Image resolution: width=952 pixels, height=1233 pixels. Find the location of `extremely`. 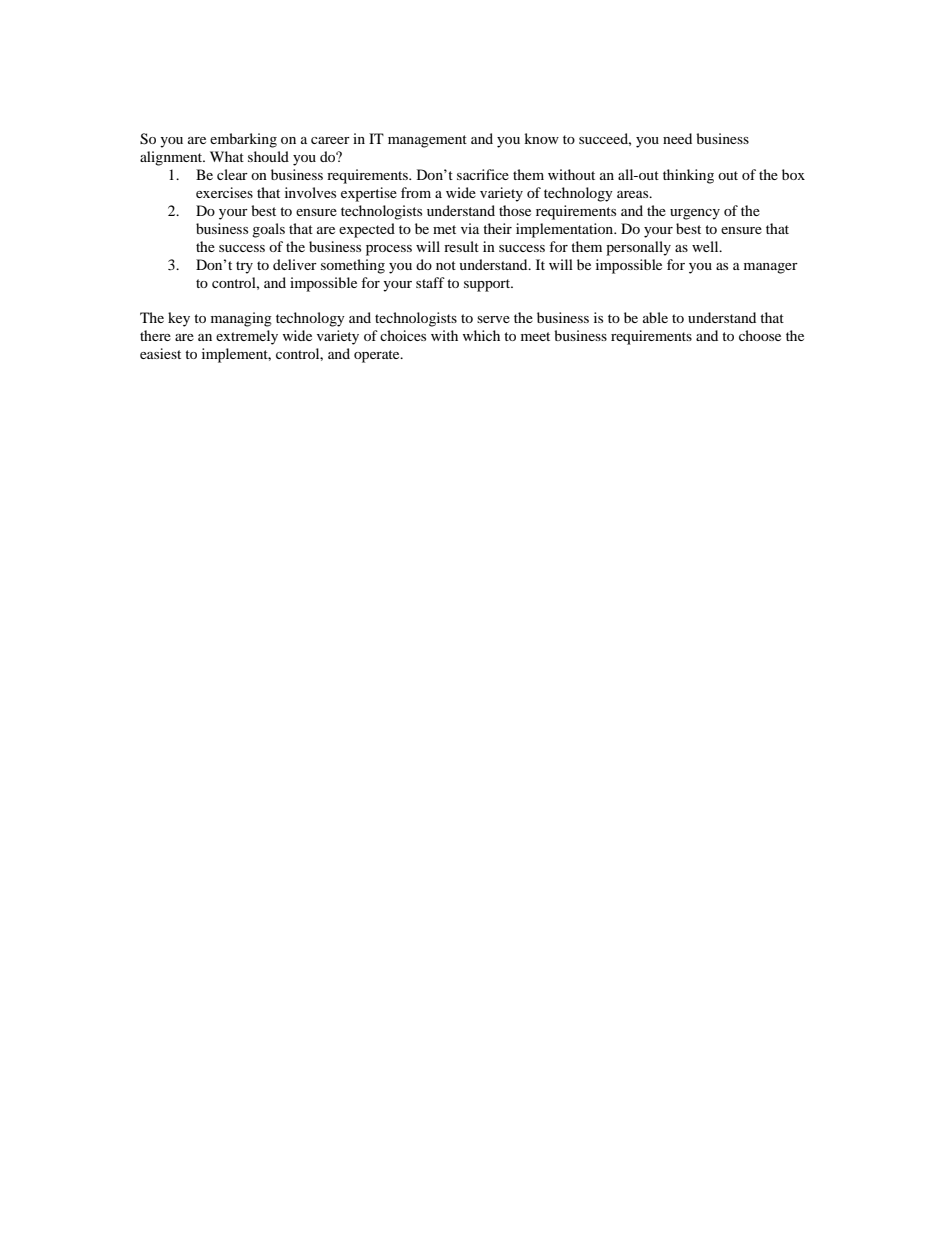

extremely is located at coordinates (247, 337).
